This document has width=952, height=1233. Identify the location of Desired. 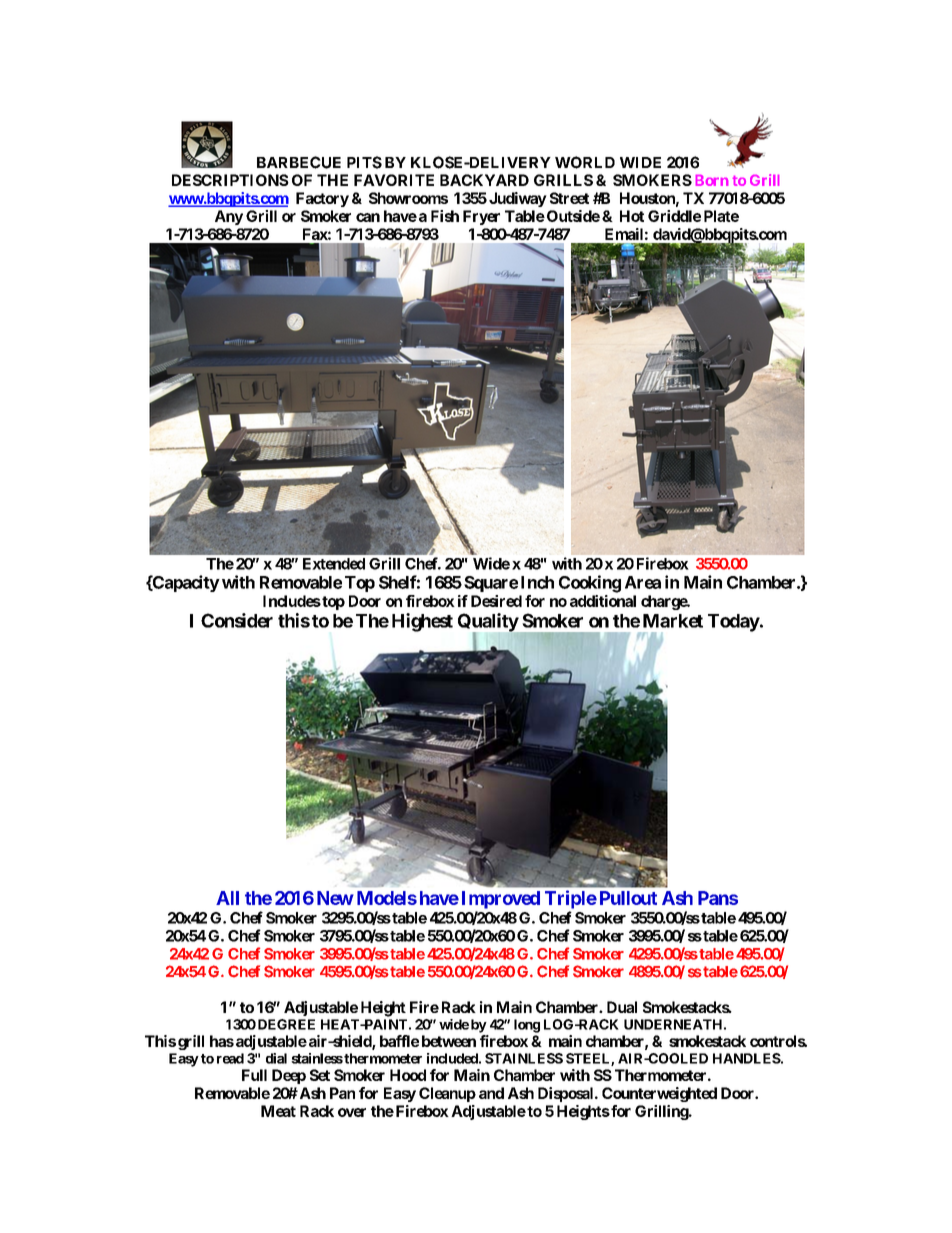
(496, 601).
